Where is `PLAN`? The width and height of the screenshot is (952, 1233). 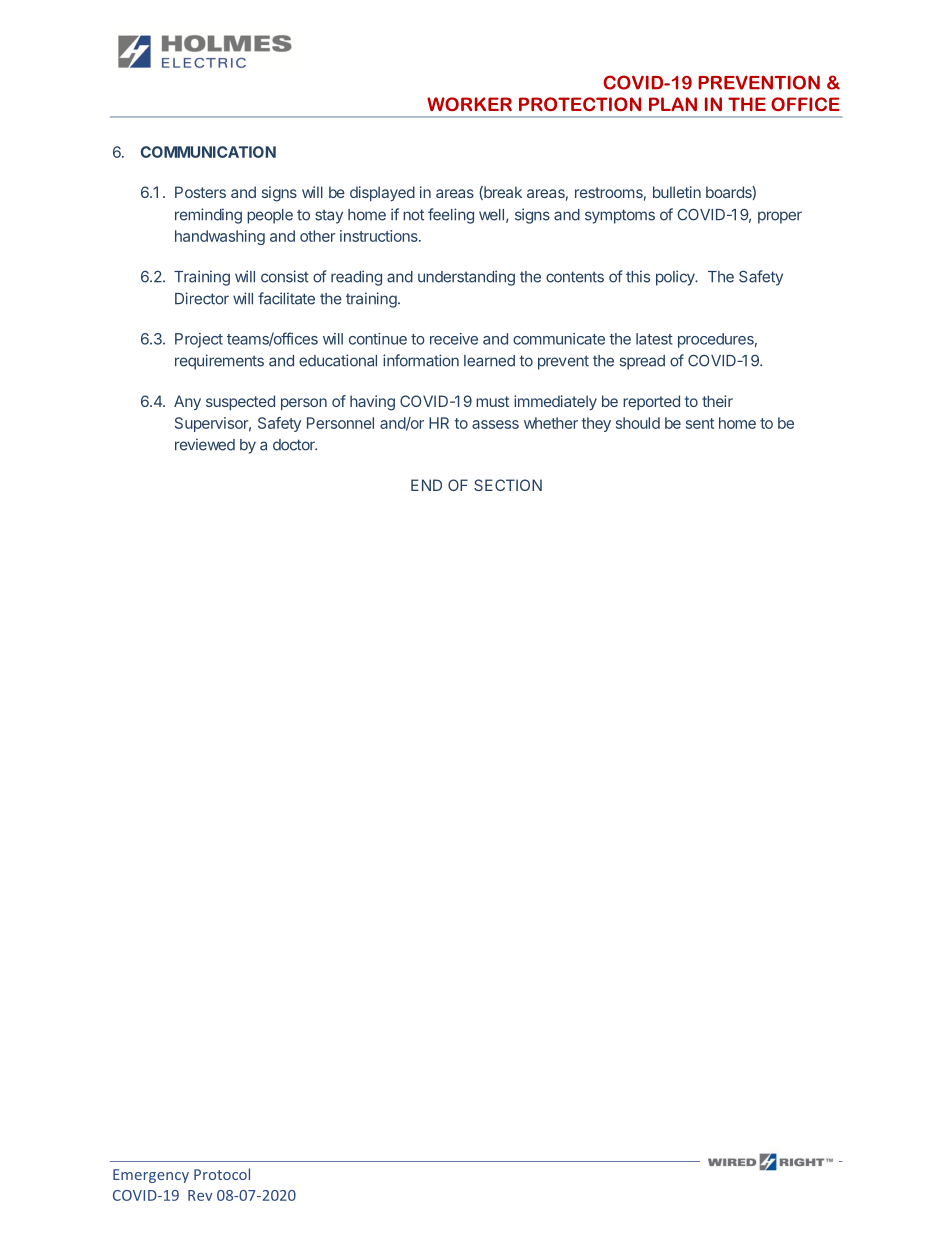
PLAN is located at coordinates (673, 104).
